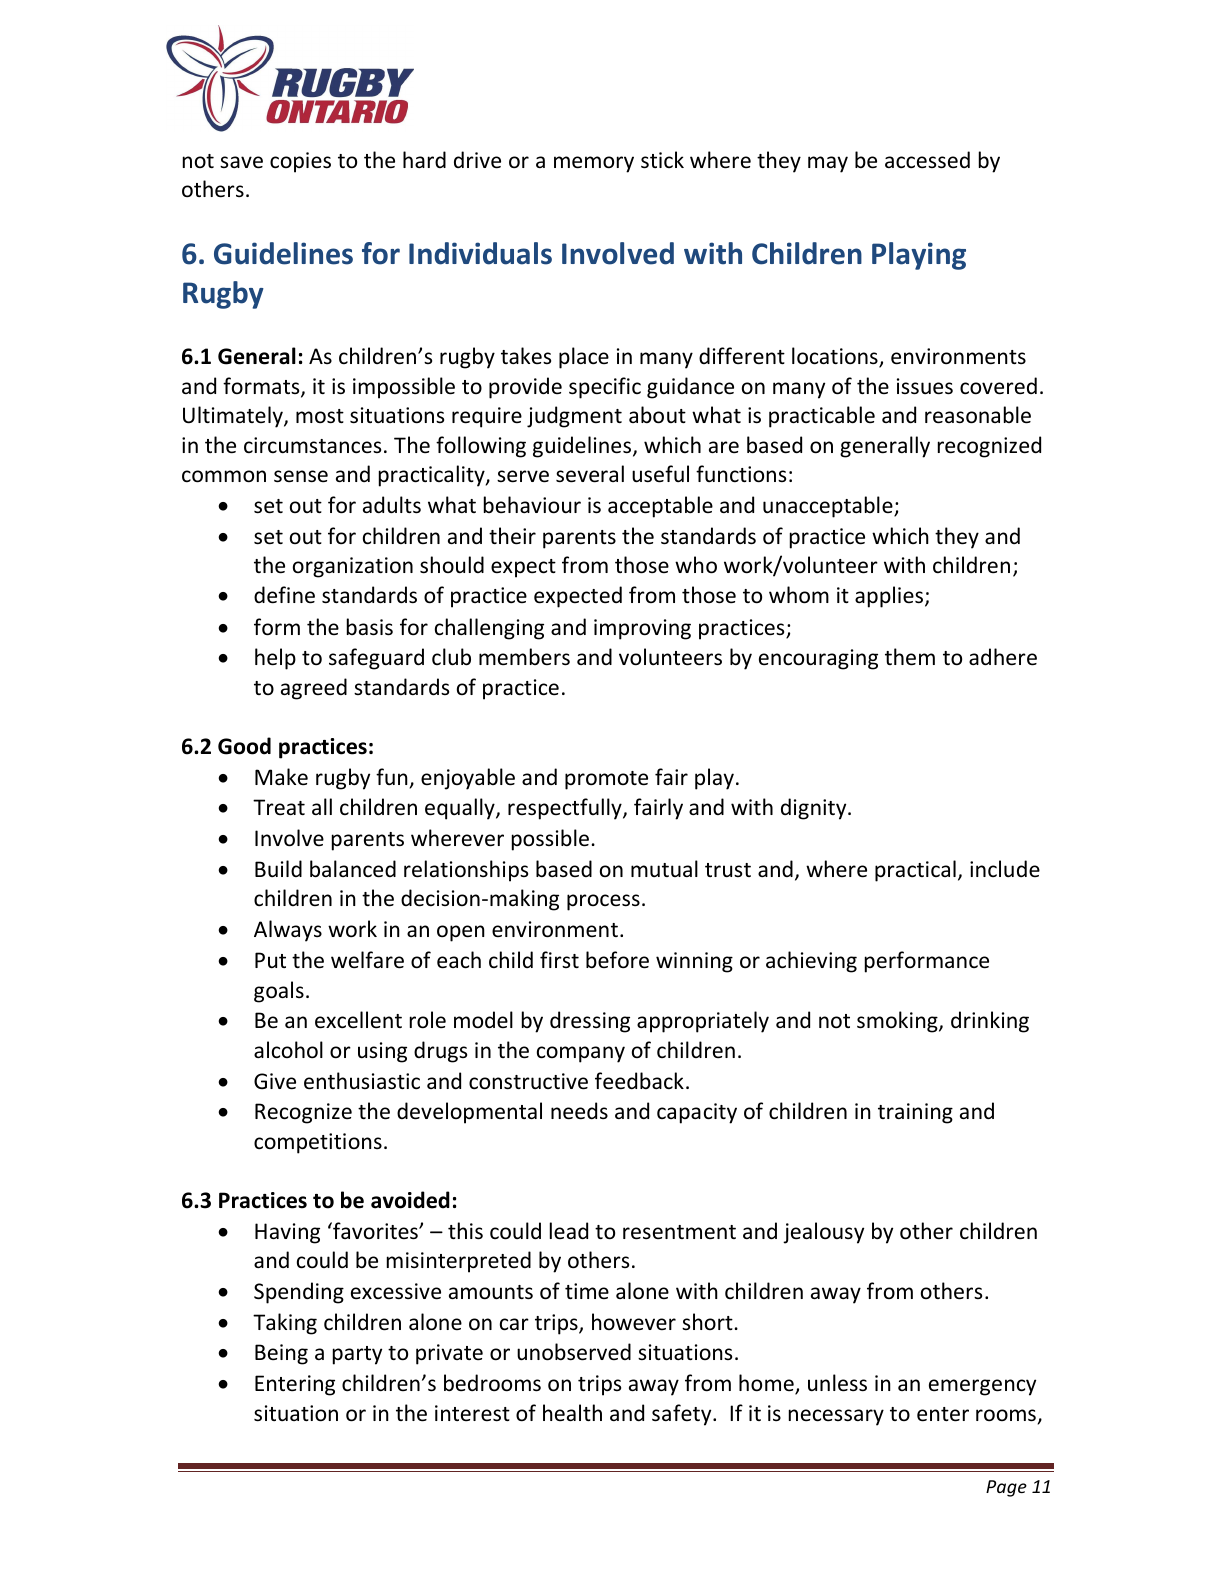 This image has width=1232, height=1594. What do you see at coordinates (606, 780) in the image?
I see `promote` at bounding box center [606, 780].
